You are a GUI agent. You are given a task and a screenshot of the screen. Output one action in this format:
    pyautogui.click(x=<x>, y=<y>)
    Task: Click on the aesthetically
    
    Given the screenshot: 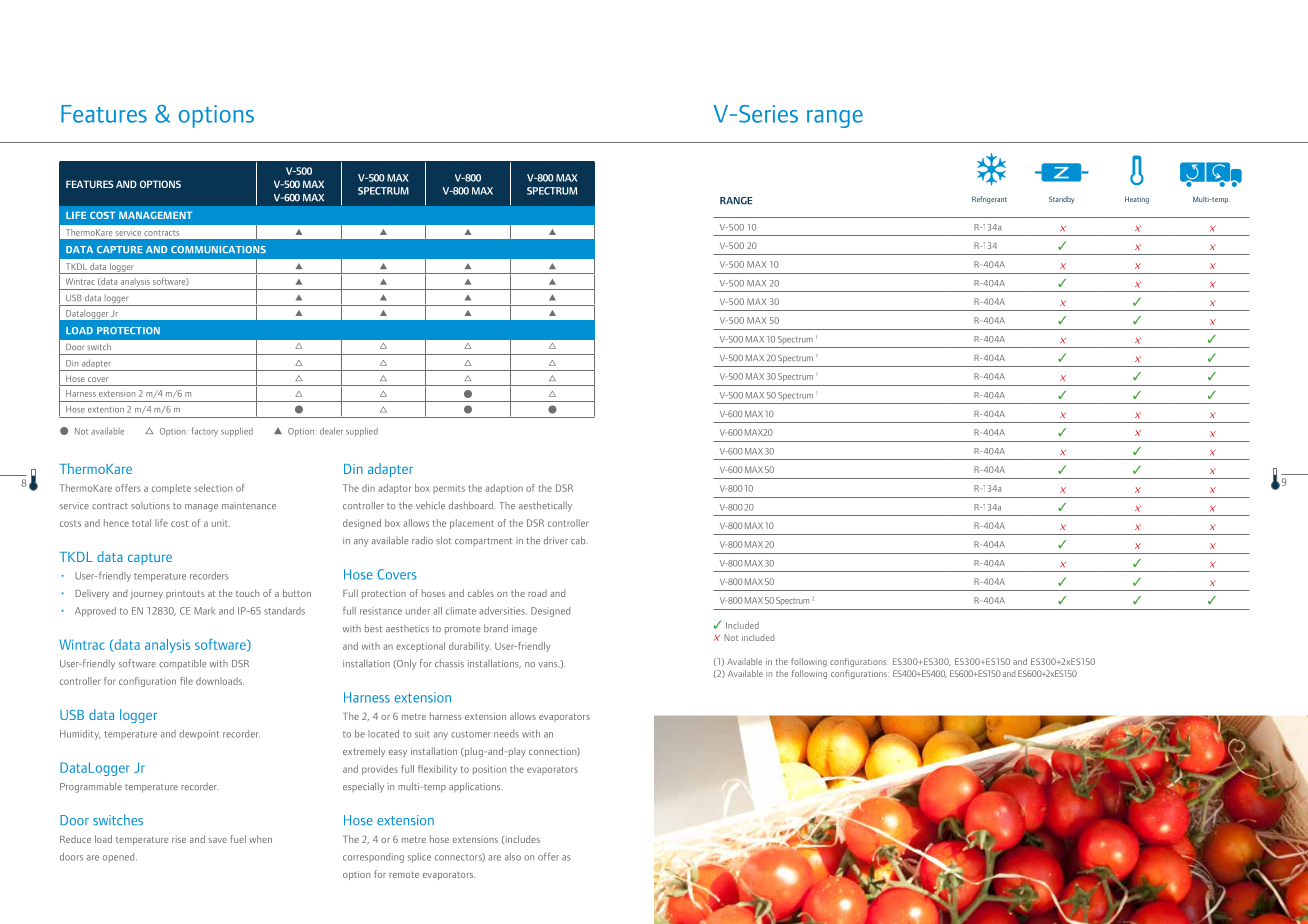 What is the action you would take?
    pyautogui.click(x=545, y=506)
